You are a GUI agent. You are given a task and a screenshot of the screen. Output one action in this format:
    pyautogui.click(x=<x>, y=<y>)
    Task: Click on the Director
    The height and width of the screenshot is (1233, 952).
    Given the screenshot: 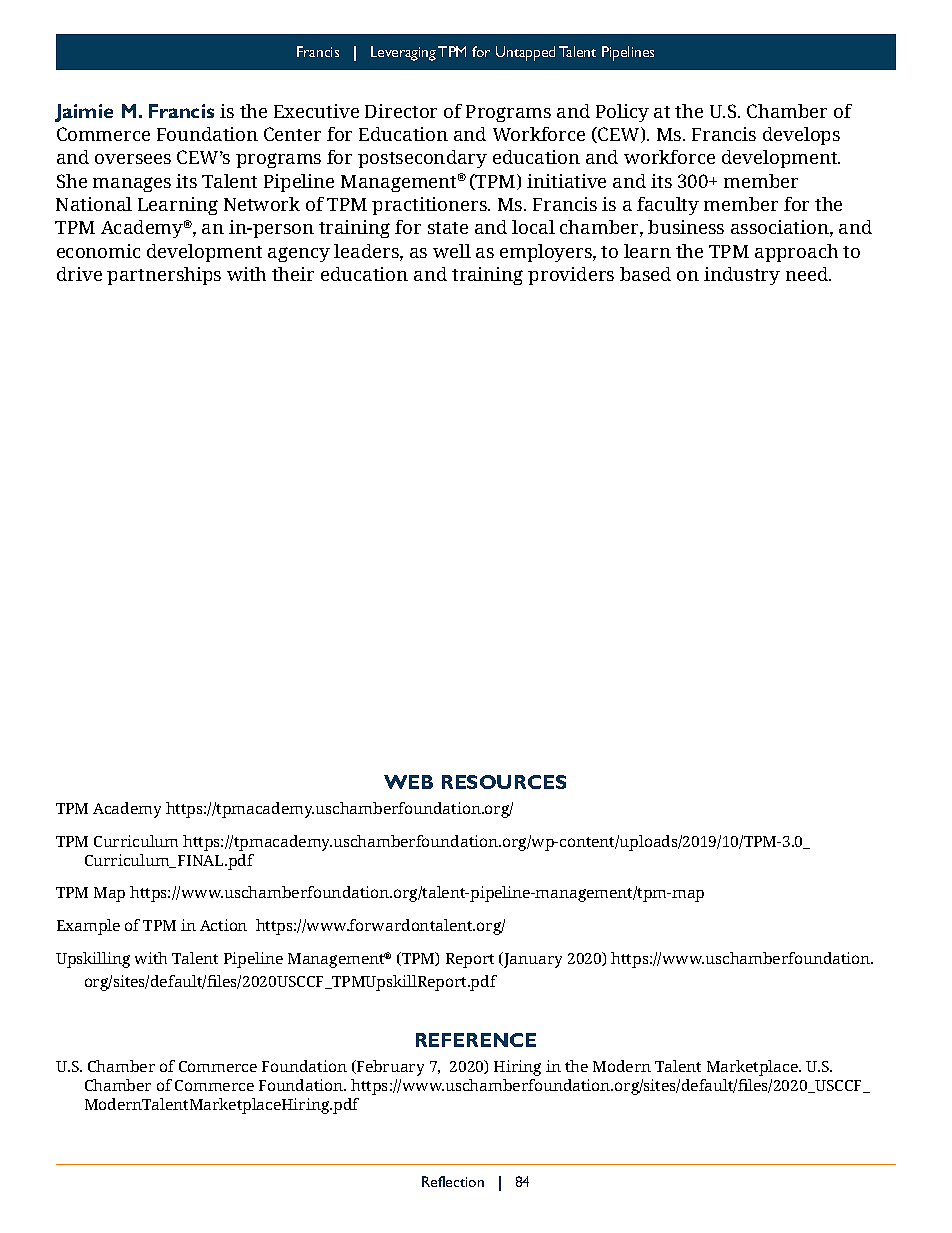 What is the action you would take?
    pyautogui.click(x=401, y=111)
